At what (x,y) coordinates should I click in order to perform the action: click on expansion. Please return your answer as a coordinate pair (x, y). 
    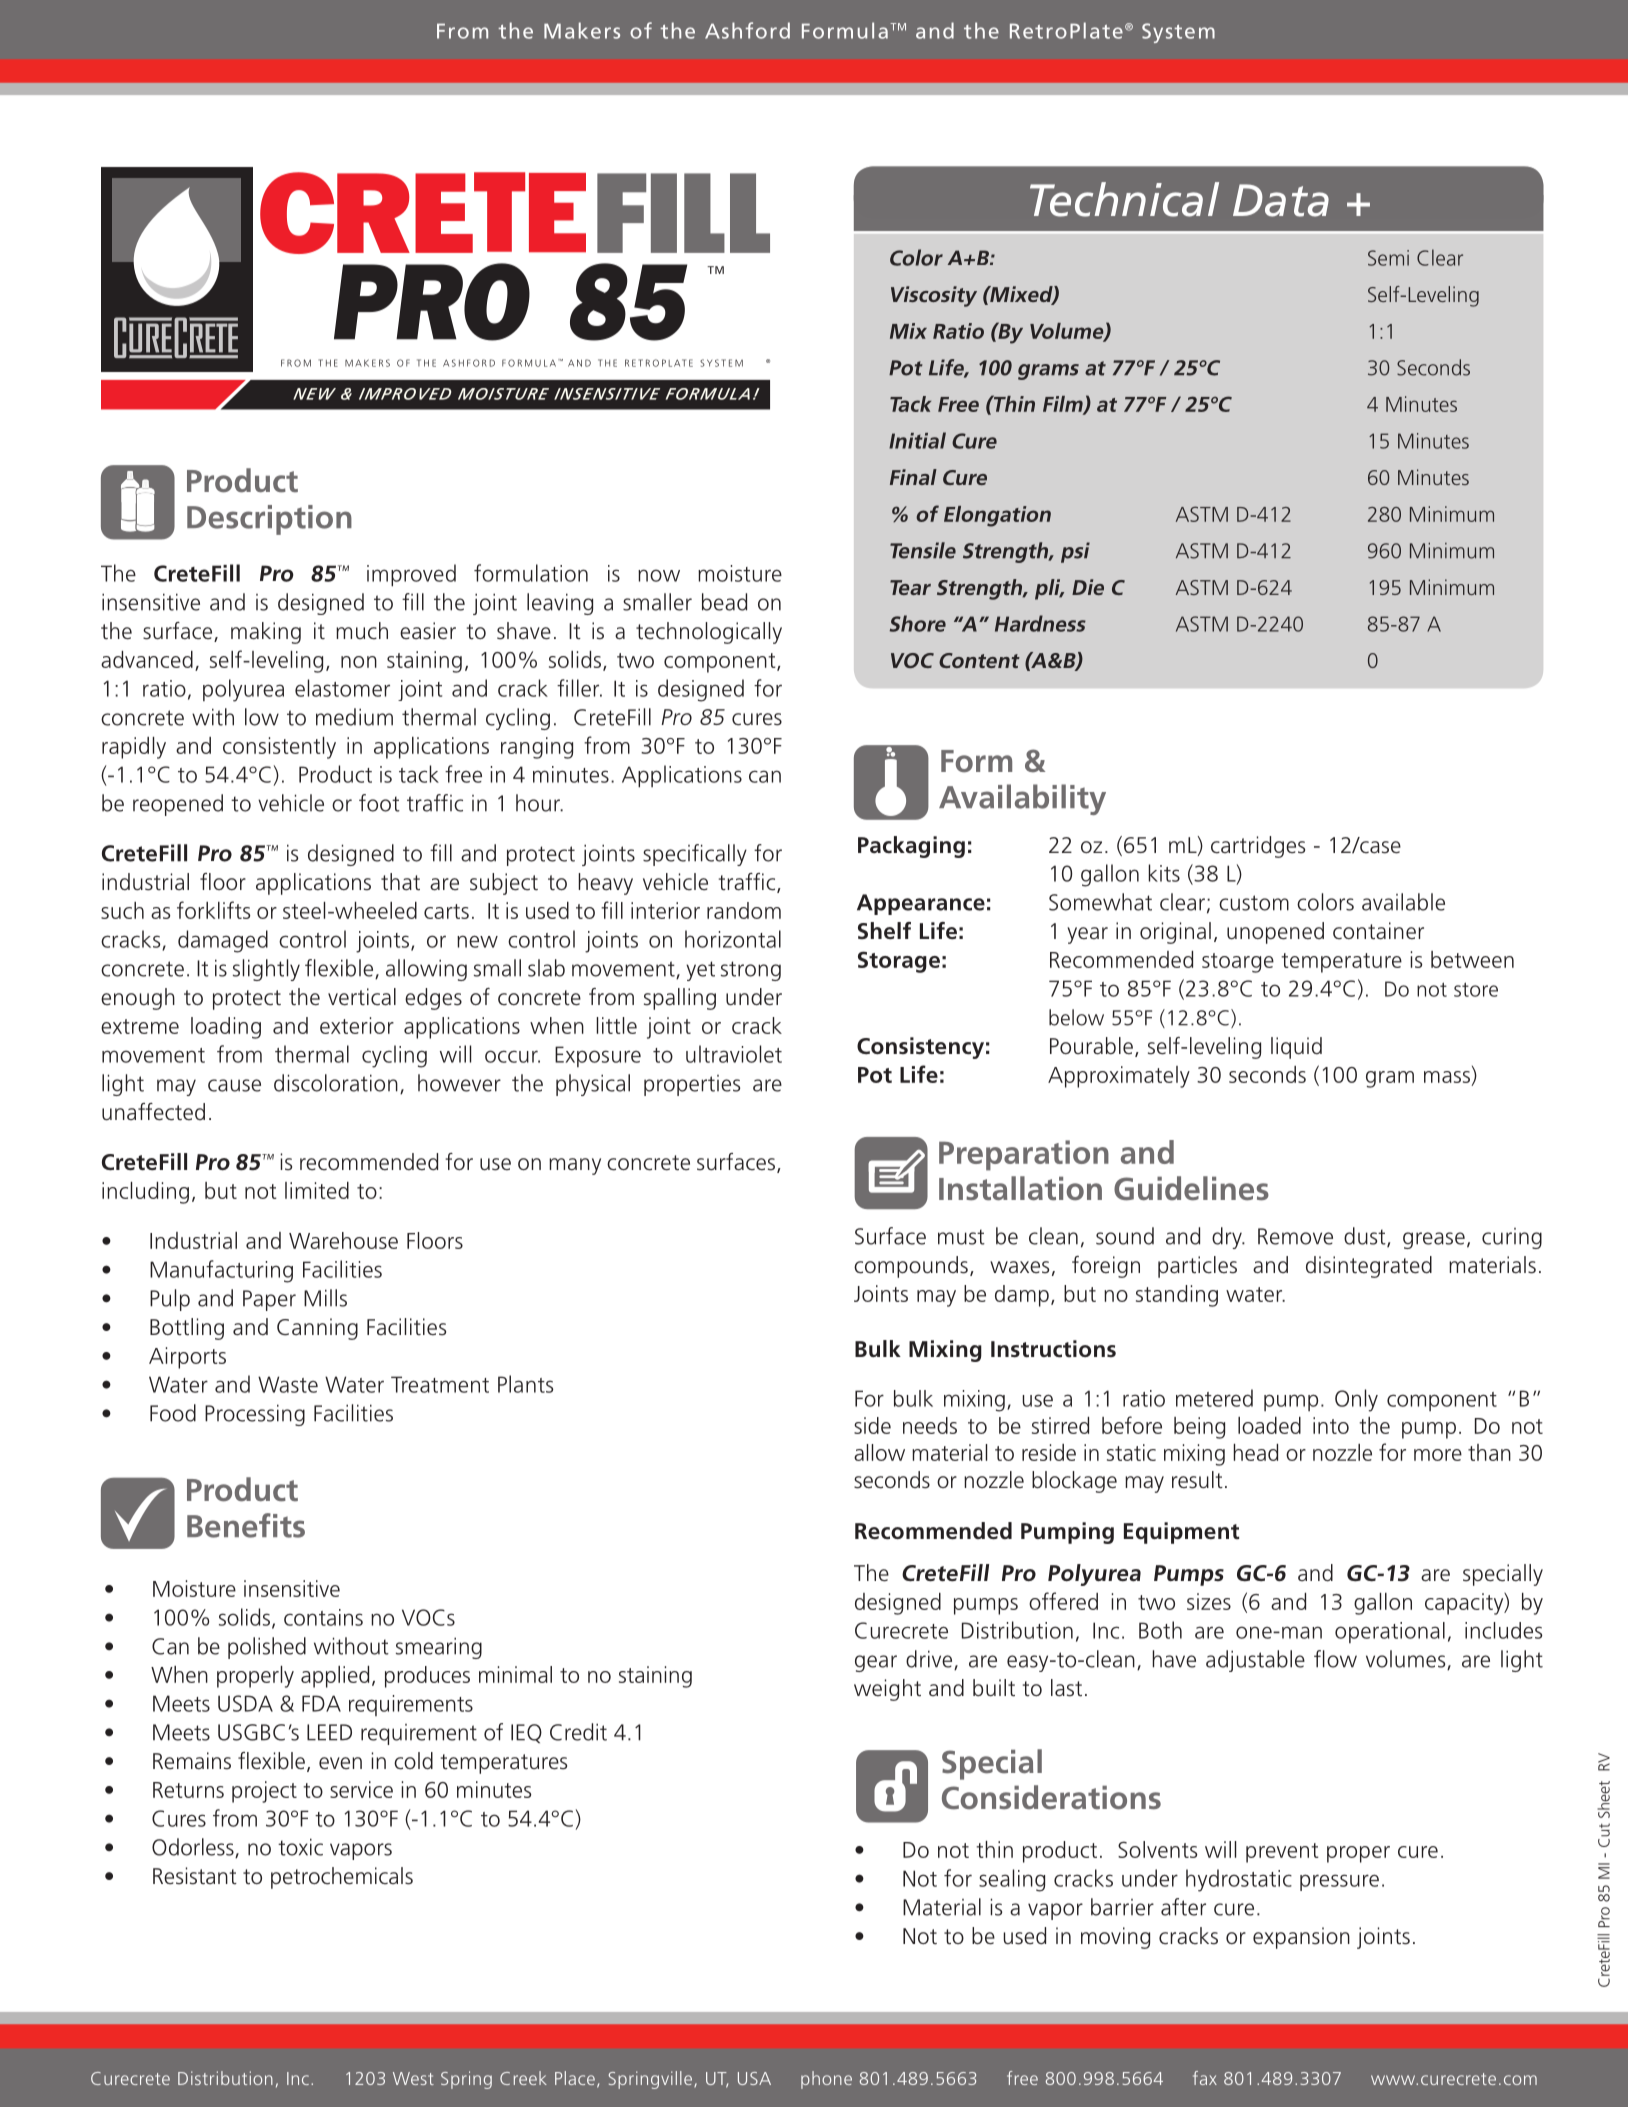
    Looking at the image, I should click on (1301, 1938).
